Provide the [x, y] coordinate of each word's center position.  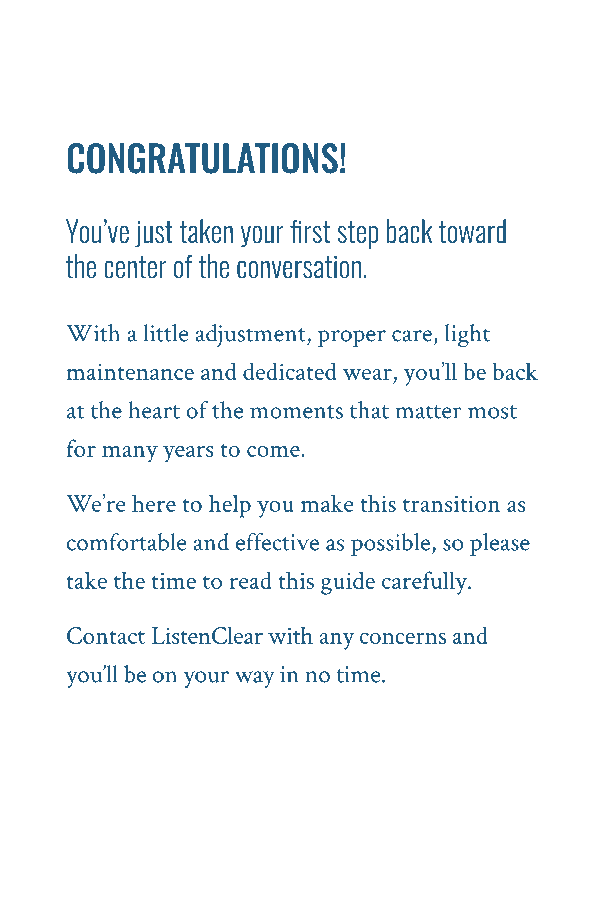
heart [154, 410]
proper [352, 338]
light [467, 335]
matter [428, 412]
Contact [106, 635]
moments [296, 412]
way [255, 679]
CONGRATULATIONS [202, 158]
